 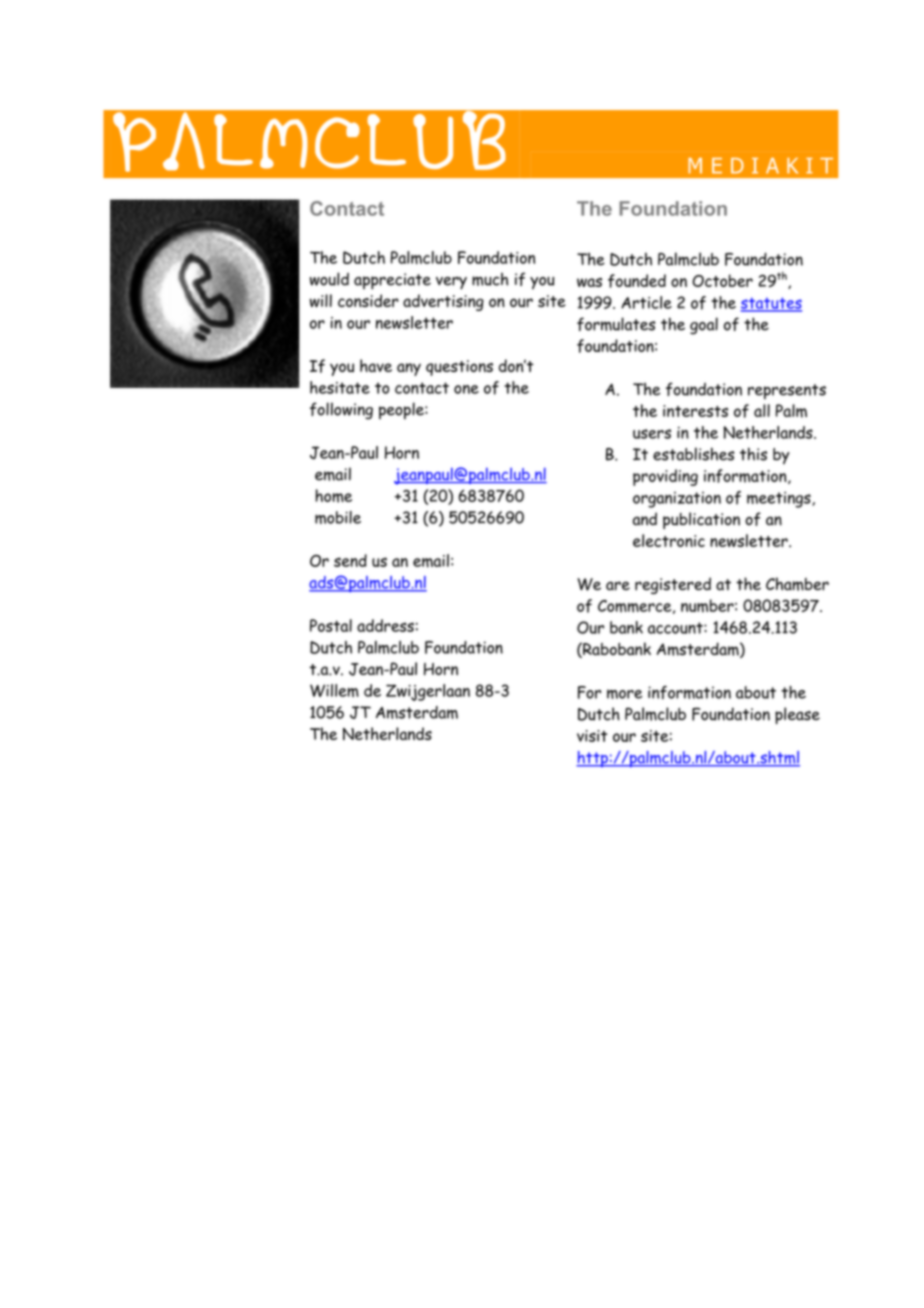 What do you see at coordinates (652, 434) in the image?
I see `users` at bounding box center [652, 434].
